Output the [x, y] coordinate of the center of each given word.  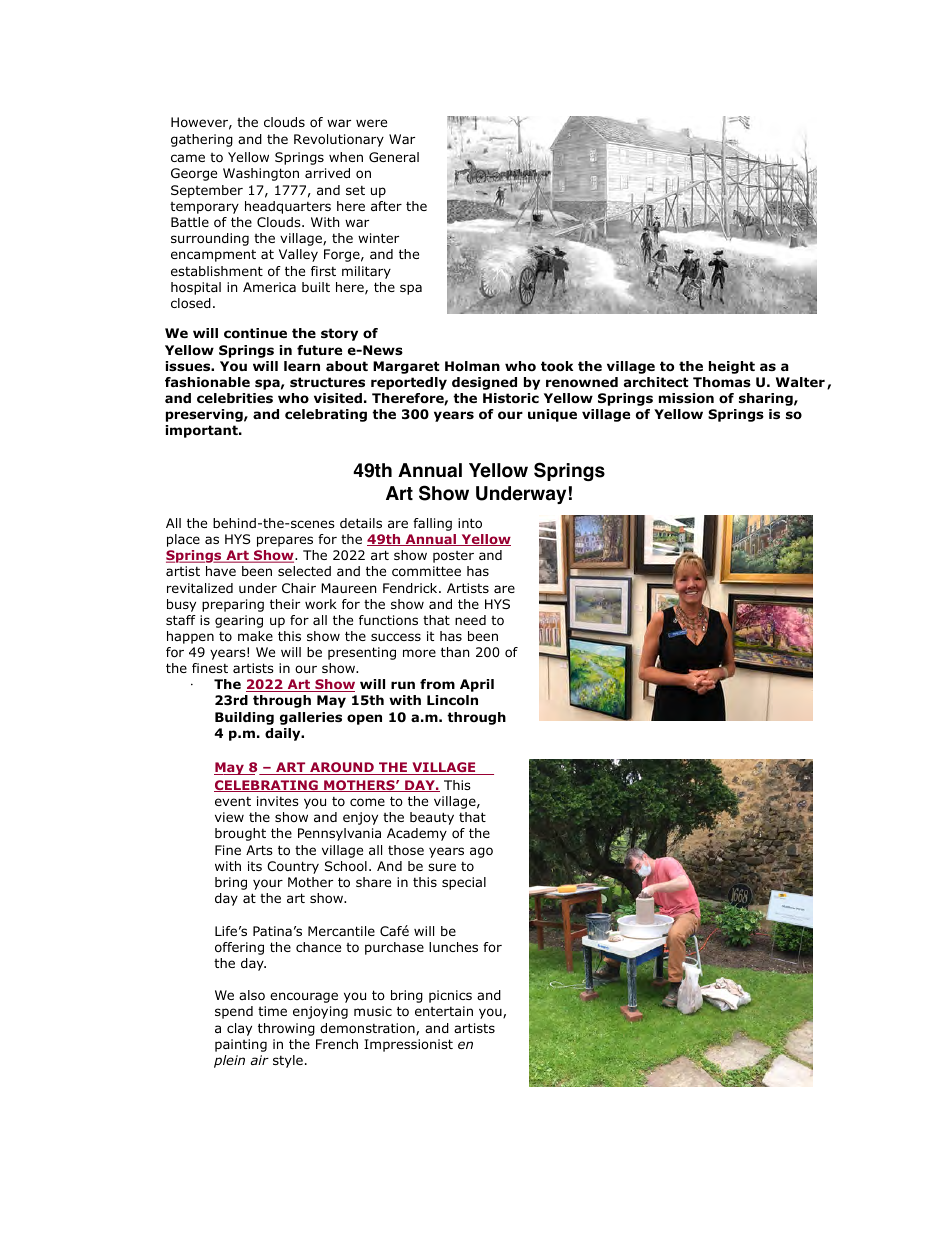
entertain [444, 1011]
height [732, 367]
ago [481, 852]
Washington [261, 174]
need [470, 620]
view [229, 817]
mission [686, 398]
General [394, 157]
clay [239, 1029]
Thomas [722, 382]
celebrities [235, 398]
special [464, 883]
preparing [233, 605]
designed [484, 383]
